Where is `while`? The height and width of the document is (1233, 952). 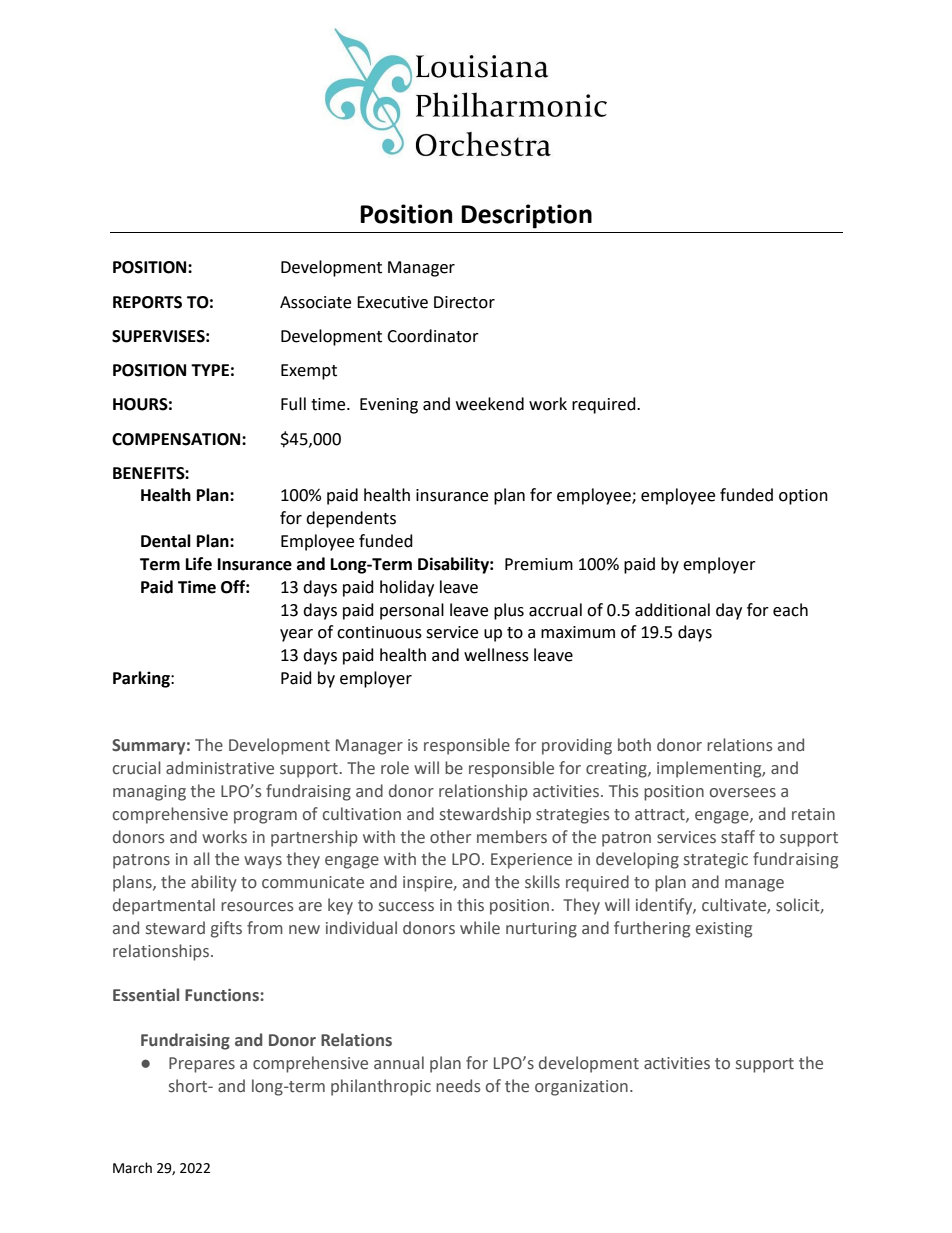
while is located at coordinates (480, 928).
